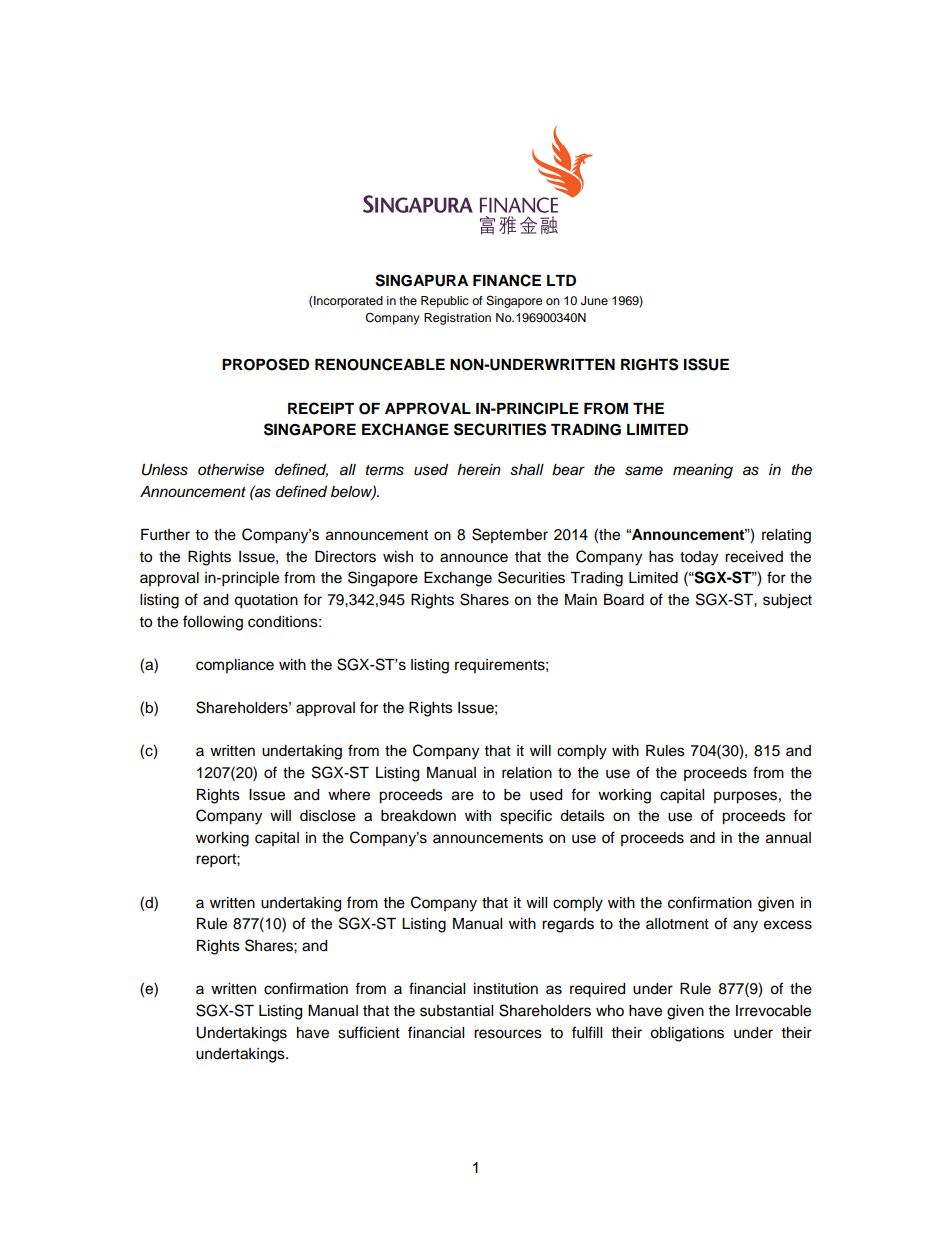  I want to click on compliance, so click(235, 666).
